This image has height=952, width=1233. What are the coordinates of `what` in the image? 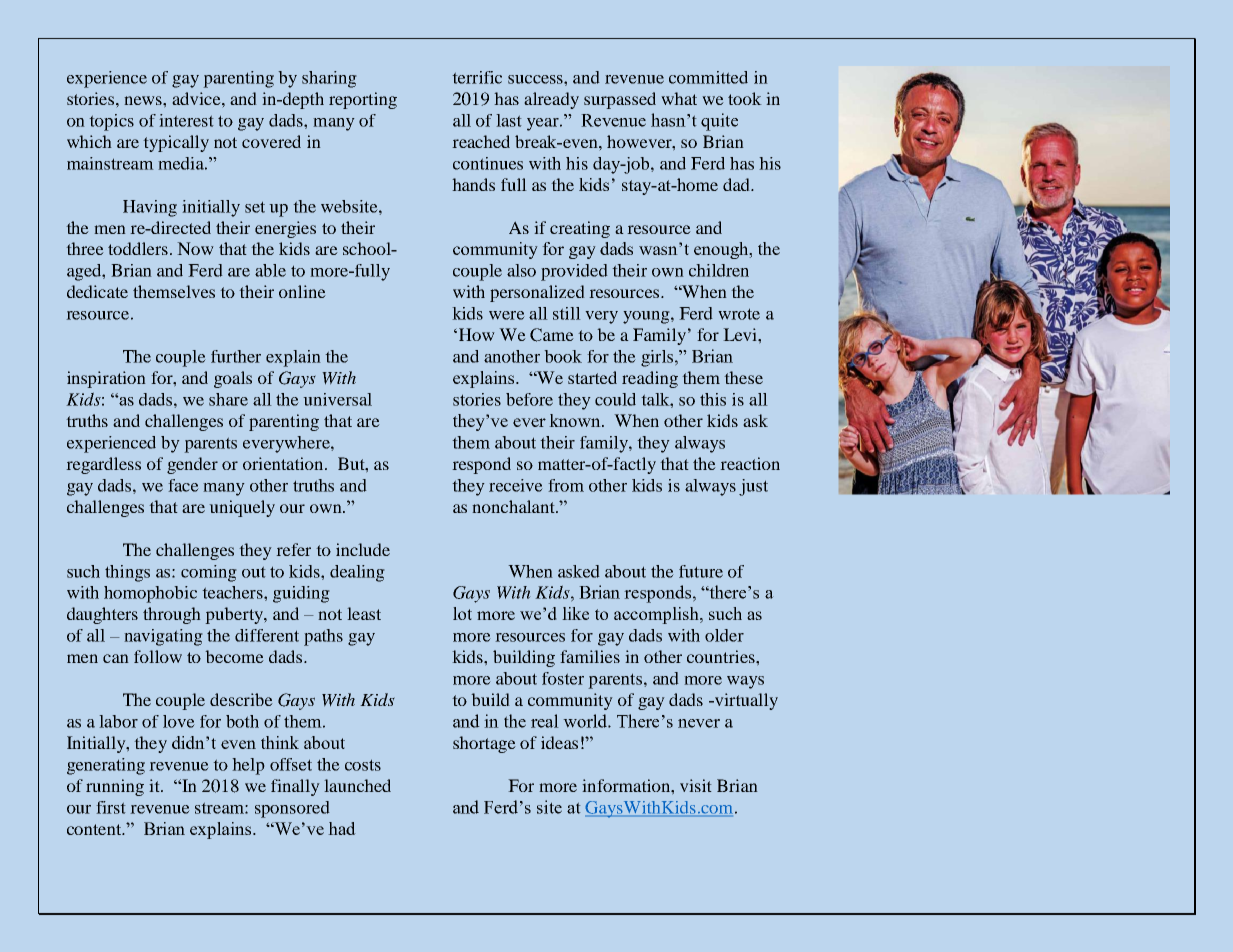 It's located at (679, 98).
